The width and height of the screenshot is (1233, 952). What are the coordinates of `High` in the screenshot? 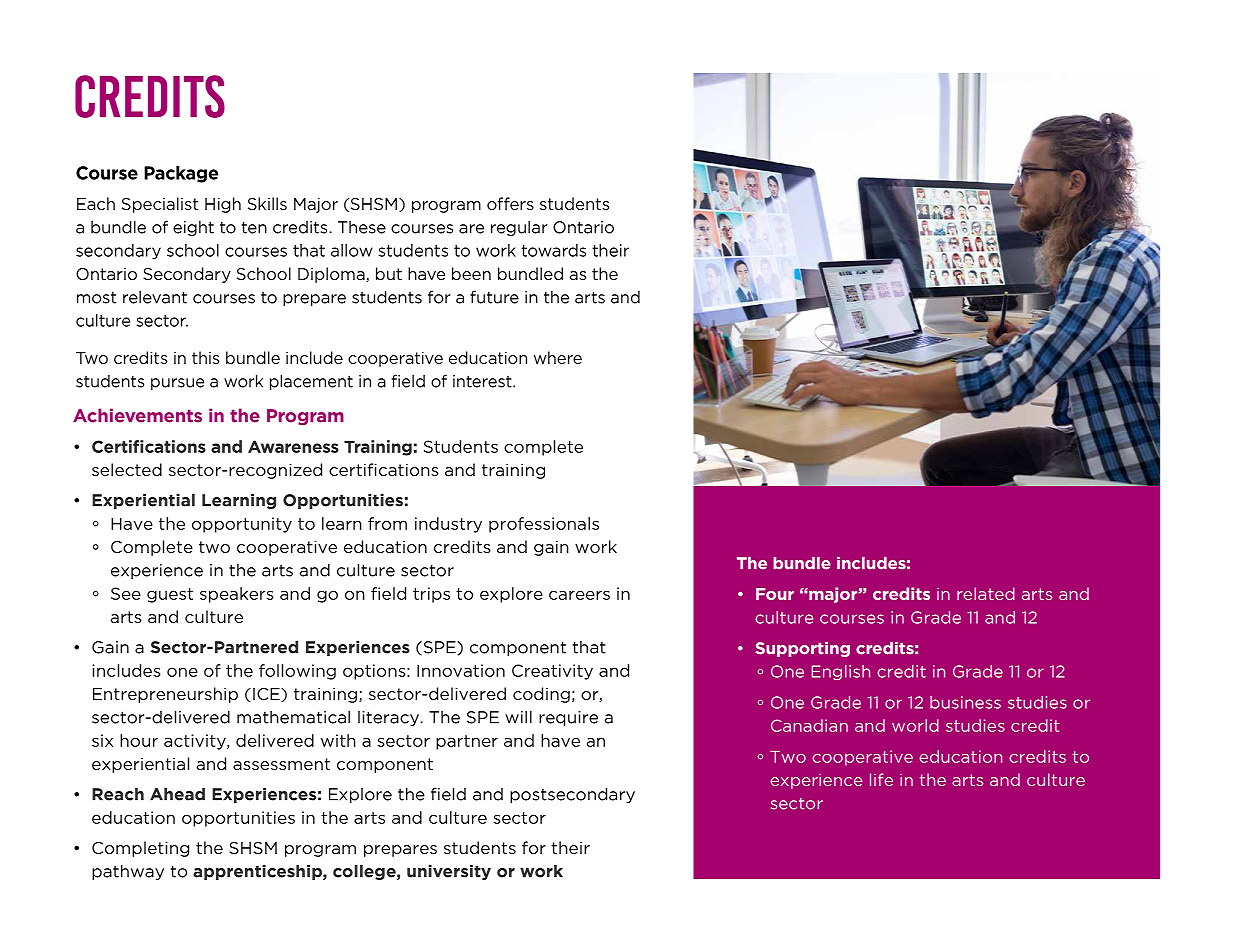 It's located at (223, 205).
